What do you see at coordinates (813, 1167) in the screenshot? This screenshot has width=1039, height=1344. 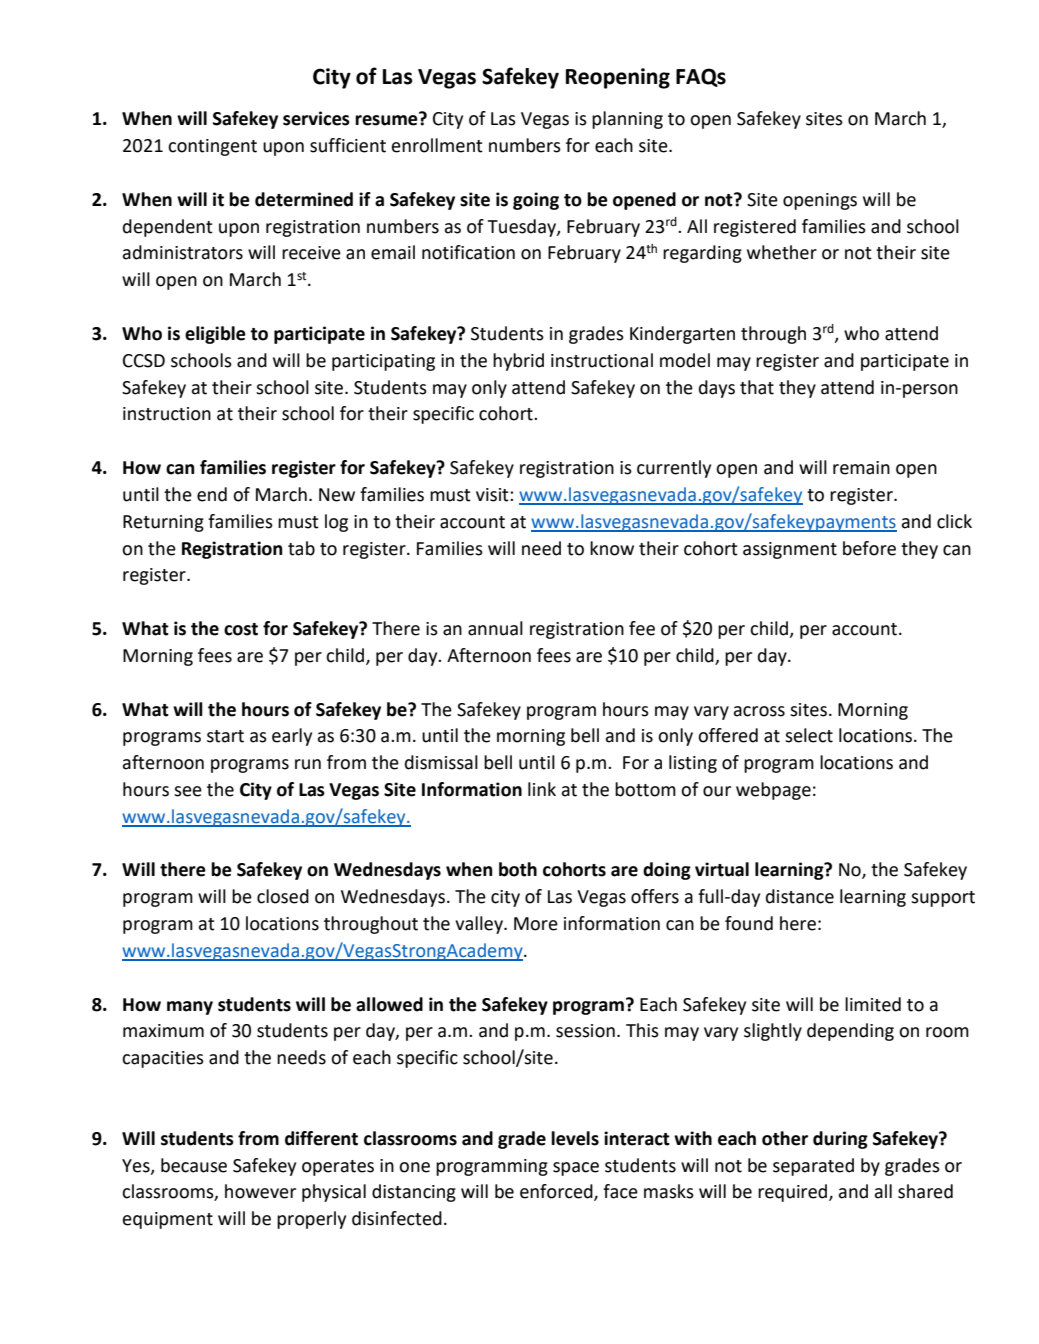 I see `separated` at bounding box center [813, 1167].
